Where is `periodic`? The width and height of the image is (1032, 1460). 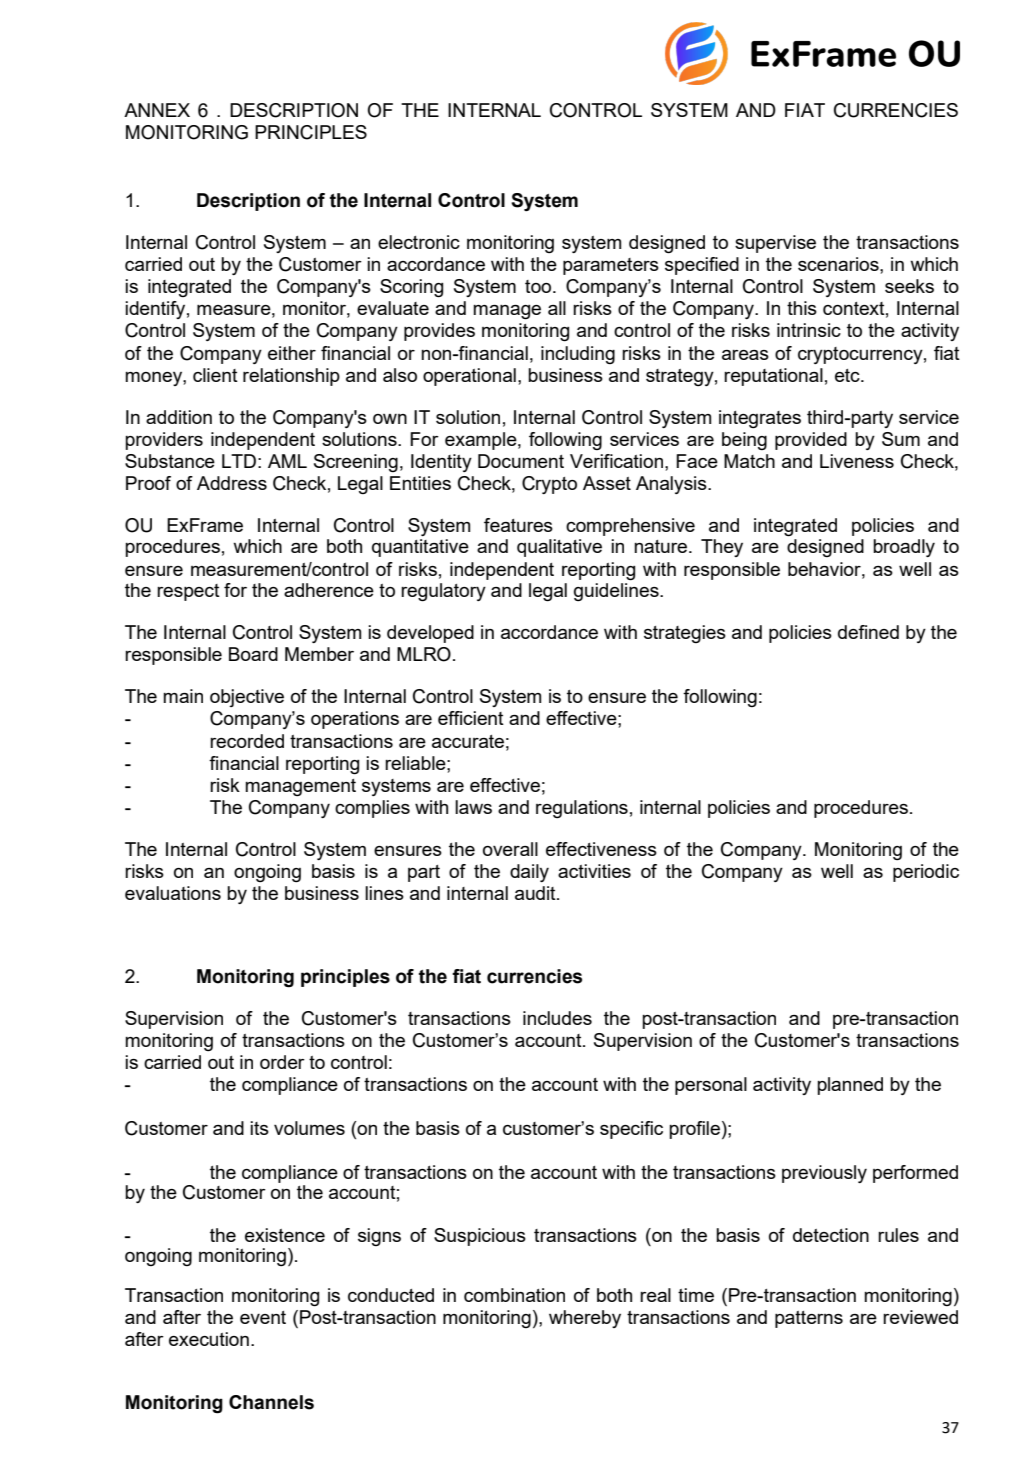
periodic is located at coordinates (926, 873).
